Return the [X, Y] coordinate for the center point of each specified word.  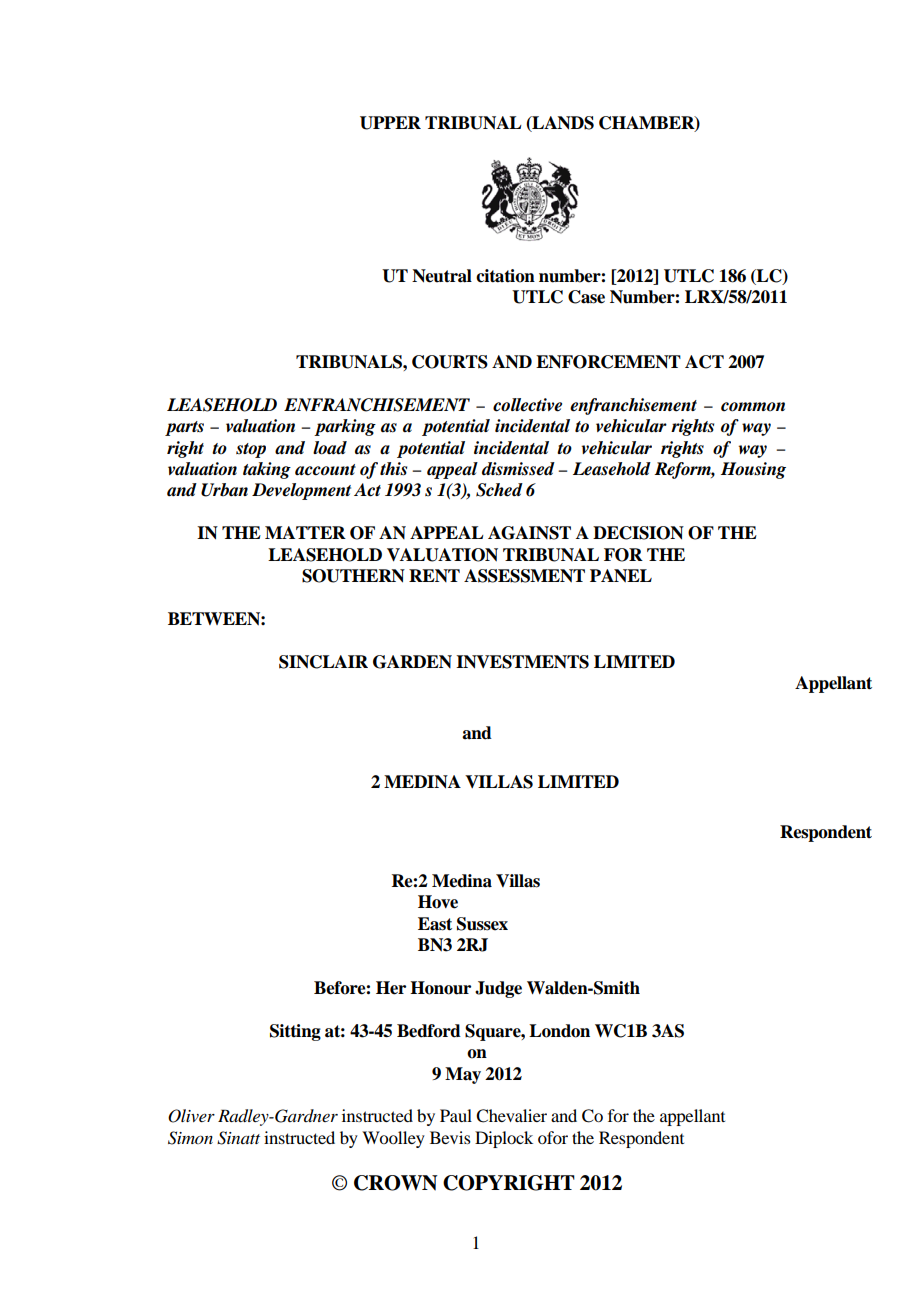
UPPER [390, 123]
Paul [456, 1115]
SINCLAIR [323, 662]
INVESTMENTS [522, 662]
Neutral [442, 276]
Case [586, 297]
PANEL [621, 576]
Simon [190, 1138]
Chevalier [511, 1116]
